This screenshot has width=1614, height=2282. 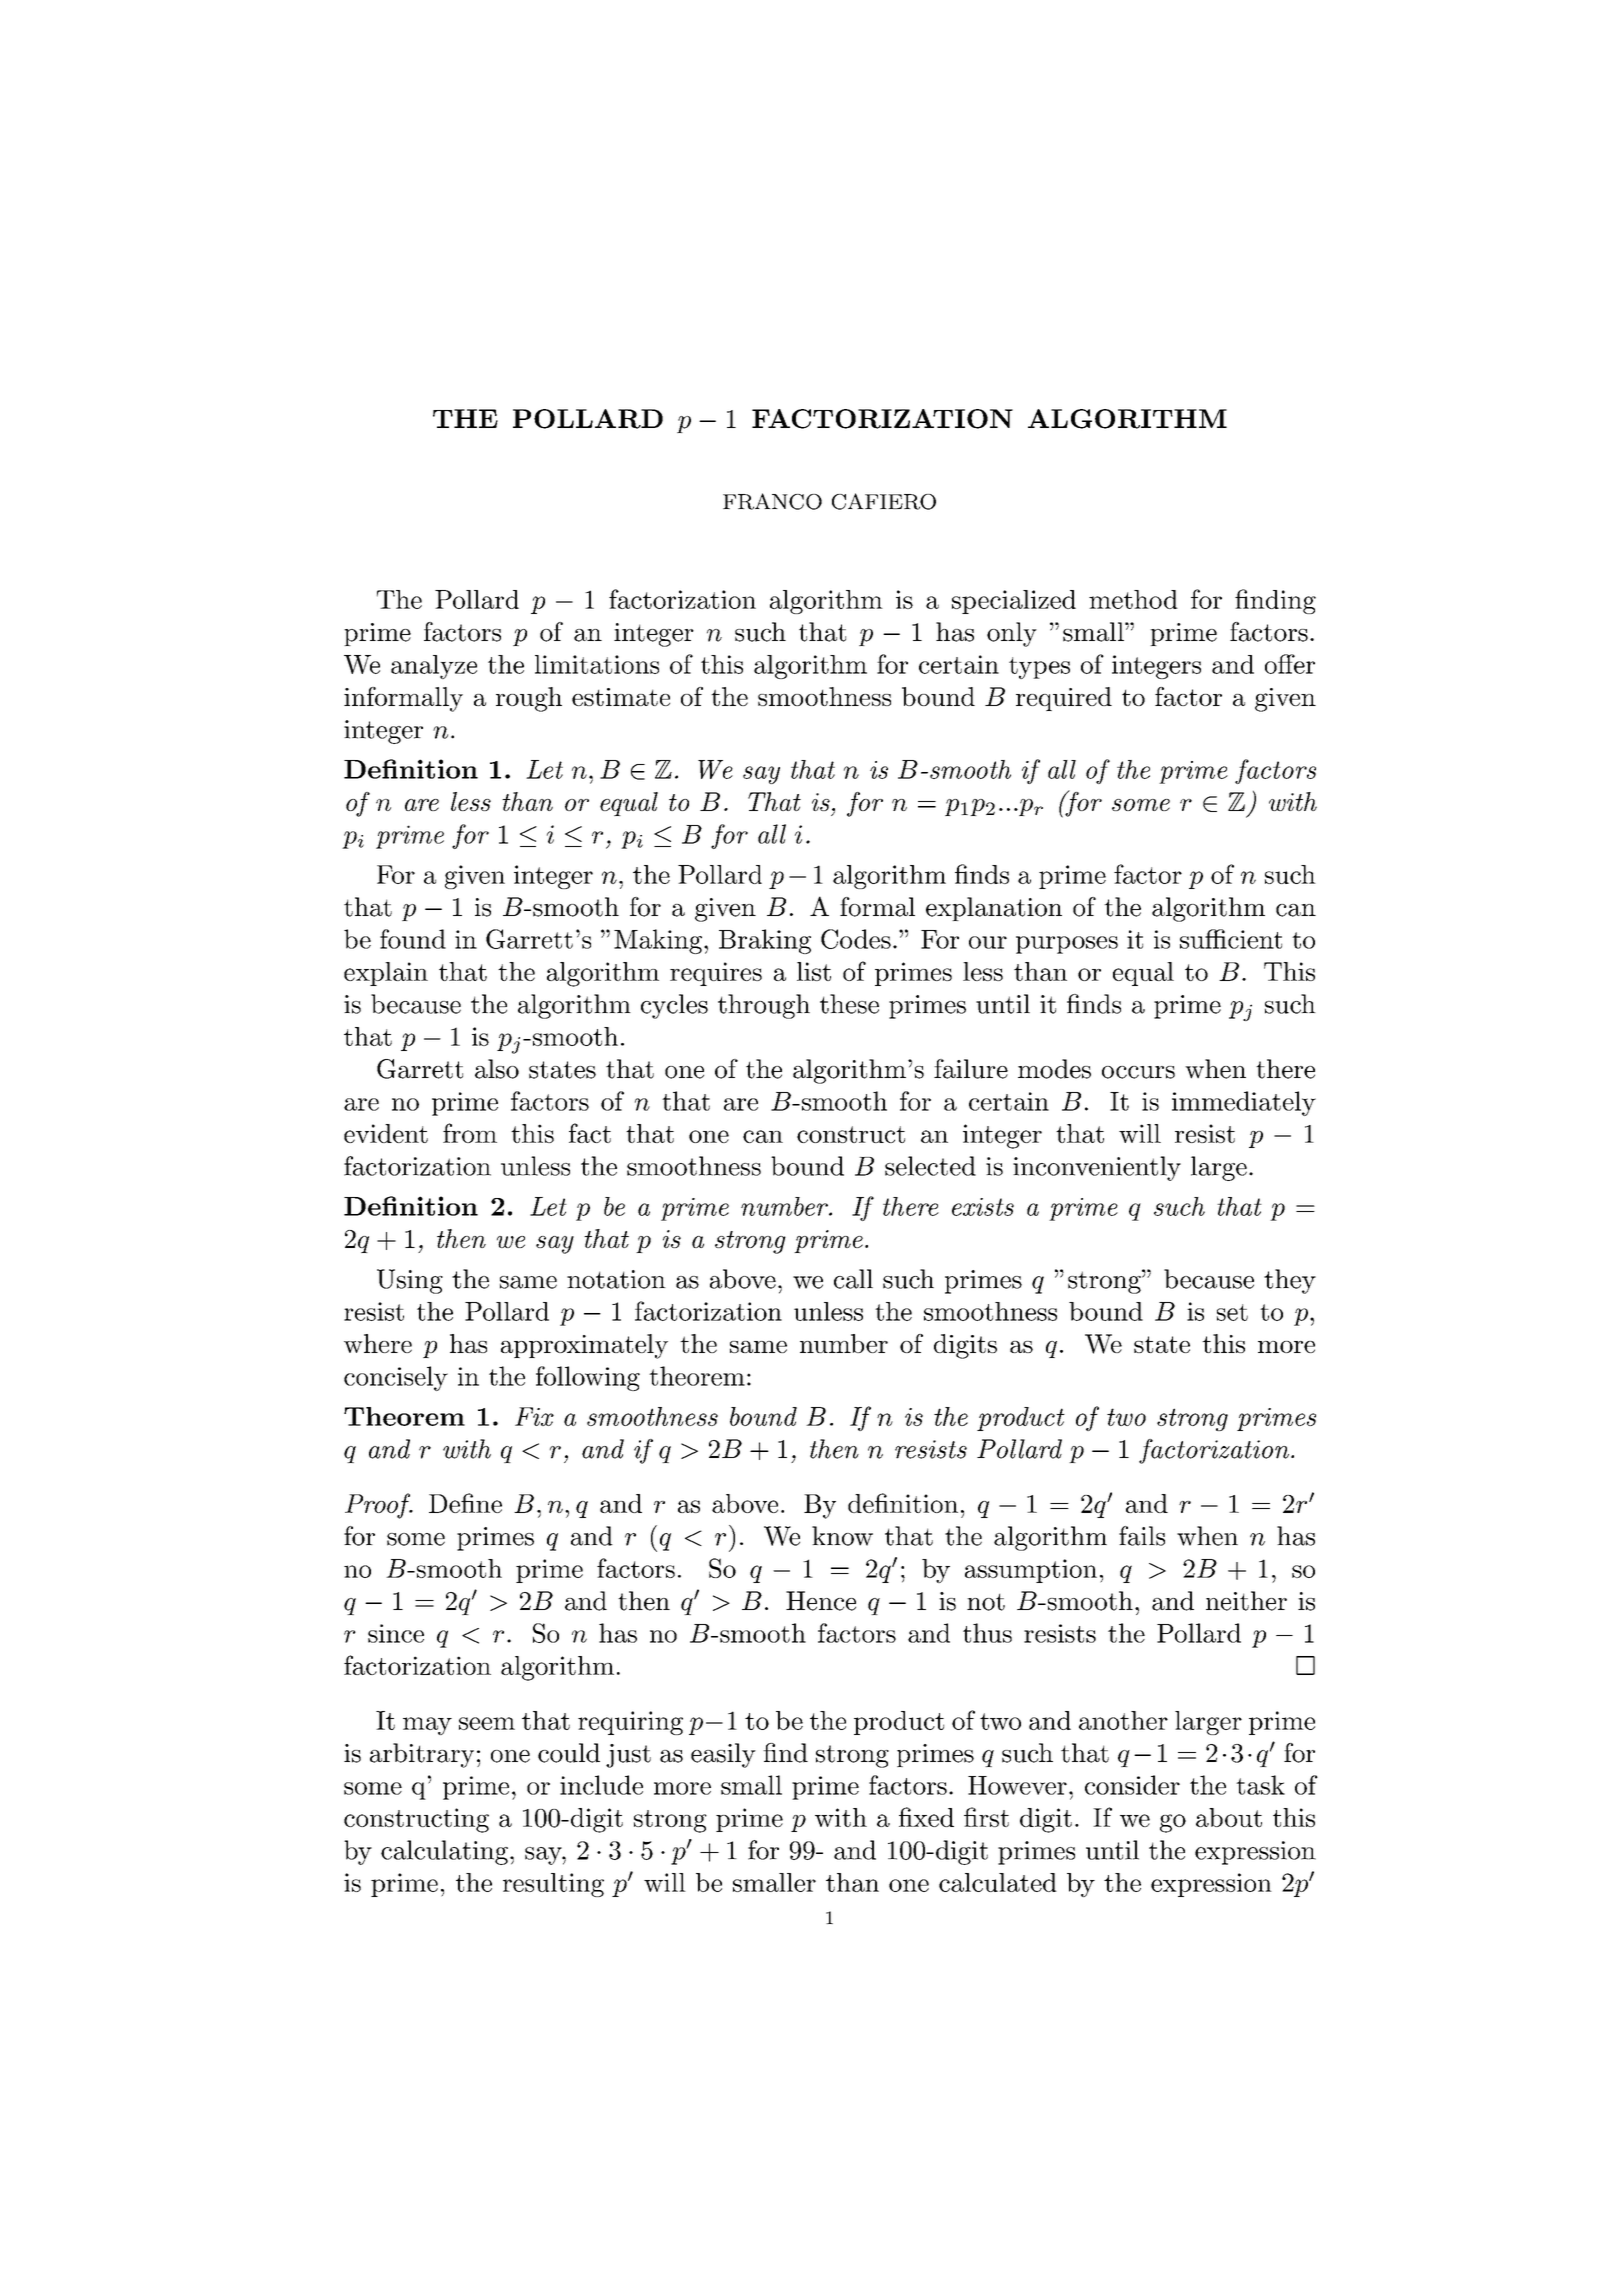 What do you see at coordinates (434, 667) in the screenshot?
I see `analyze` at bounding box center [434, 667].
